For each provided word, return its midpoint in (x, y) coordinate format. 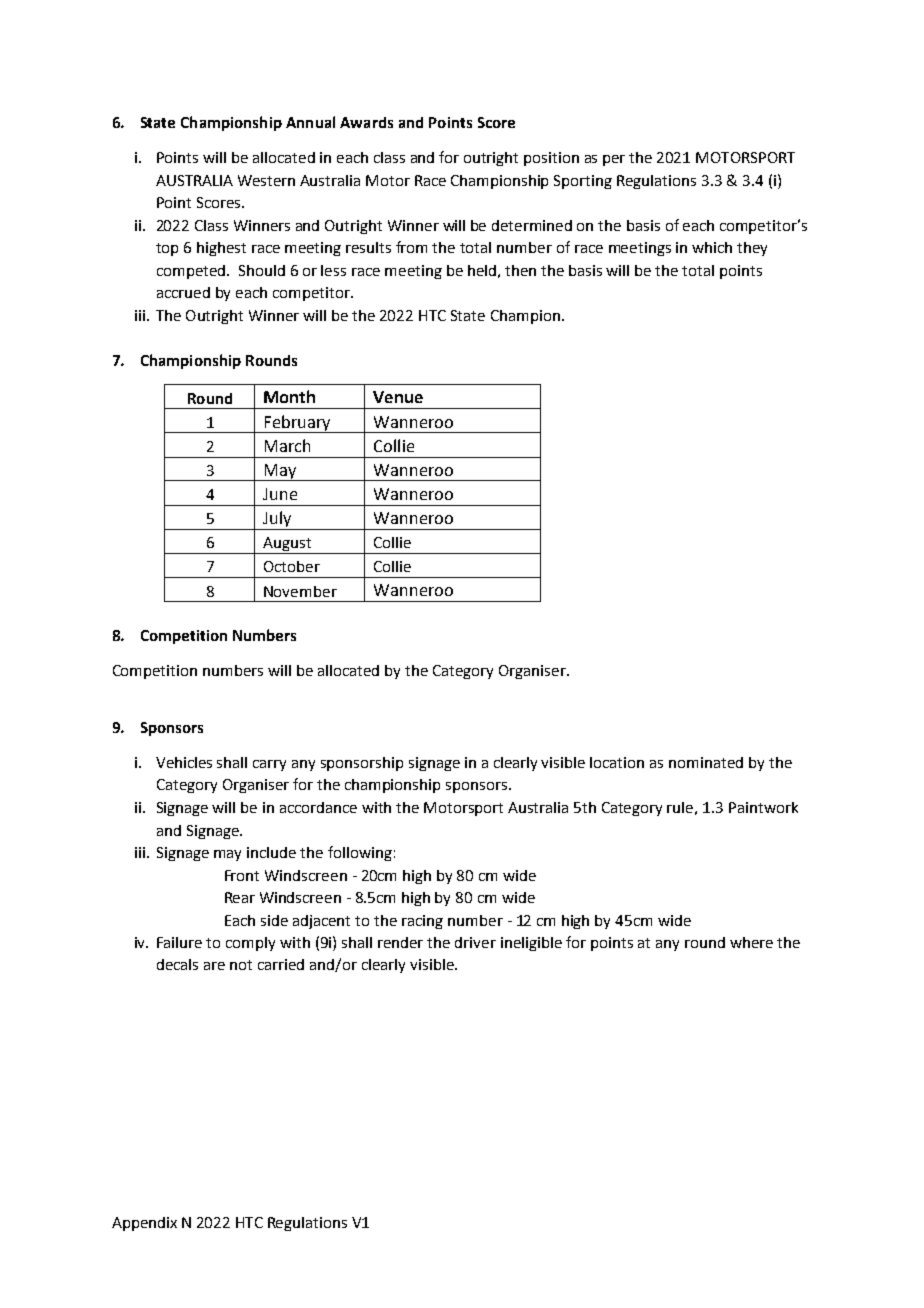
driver (475, 942)
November (300, 591)
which (712, 247)
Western (266, 180)
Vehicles (184, 762)
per (614, 160)
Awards (366, 122)
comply (250, 944)
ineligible (531, 944)
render (400, 942)
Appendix (144, 1224)
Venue (398, 397)
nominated (706, 762)
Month (289, 396)
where (751, 942)
